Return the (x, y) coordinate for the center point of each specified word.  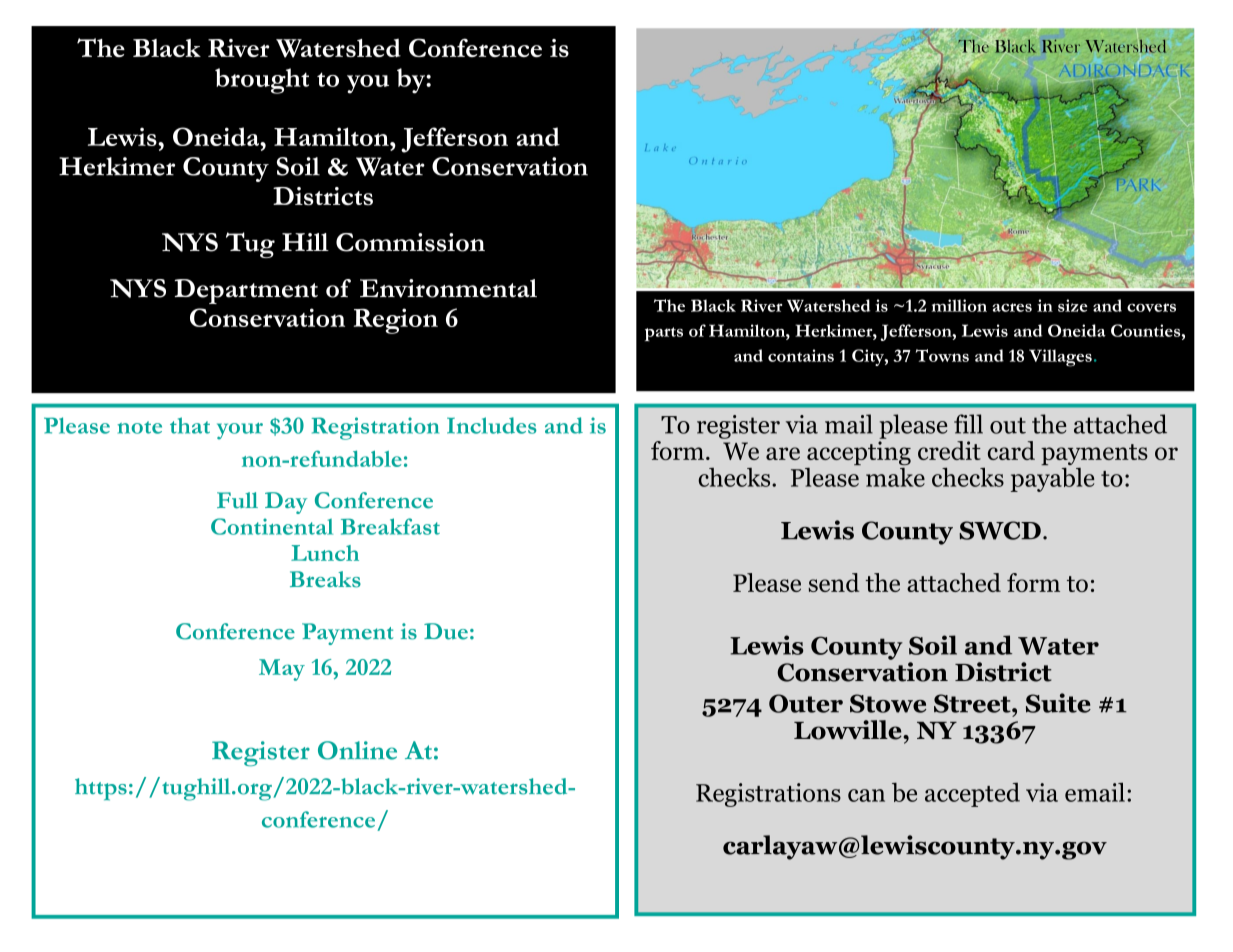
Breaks (325, 579)
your (240, 431)
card (1011, 450)
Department (246, 291)
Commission (410, 242)
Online (357, 750)
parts (664, 334)
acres (1012, 307)
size (1073, 305)
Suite (1058, 703)
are (783, 453)
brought (262, 81)
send (834, 582)
